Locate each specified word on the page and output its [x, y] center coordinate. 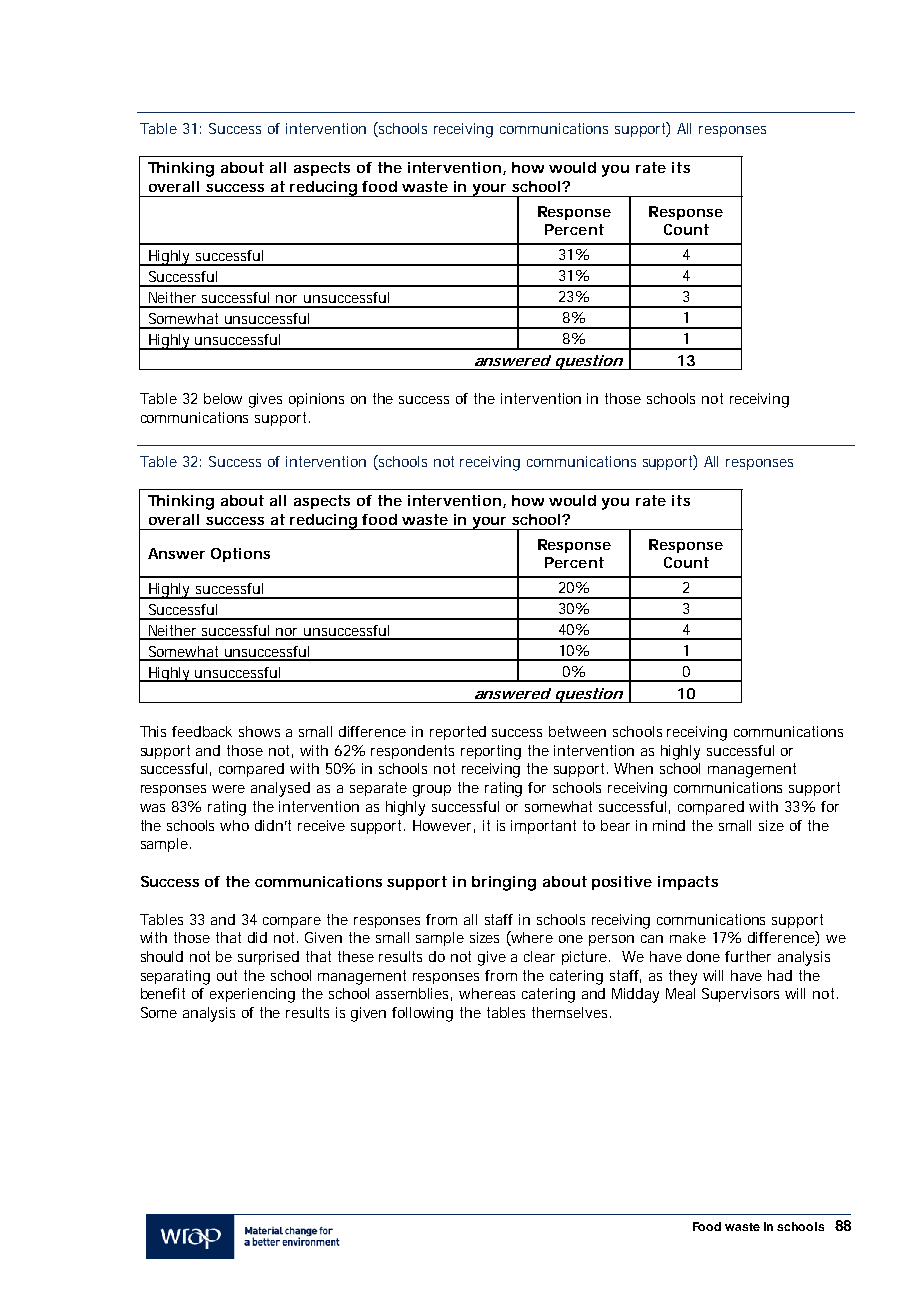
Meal [680, 993]
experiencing [252, 995]
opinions [316, 400]
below [223, 398]
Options [240, 555]
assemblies [412, 993]
